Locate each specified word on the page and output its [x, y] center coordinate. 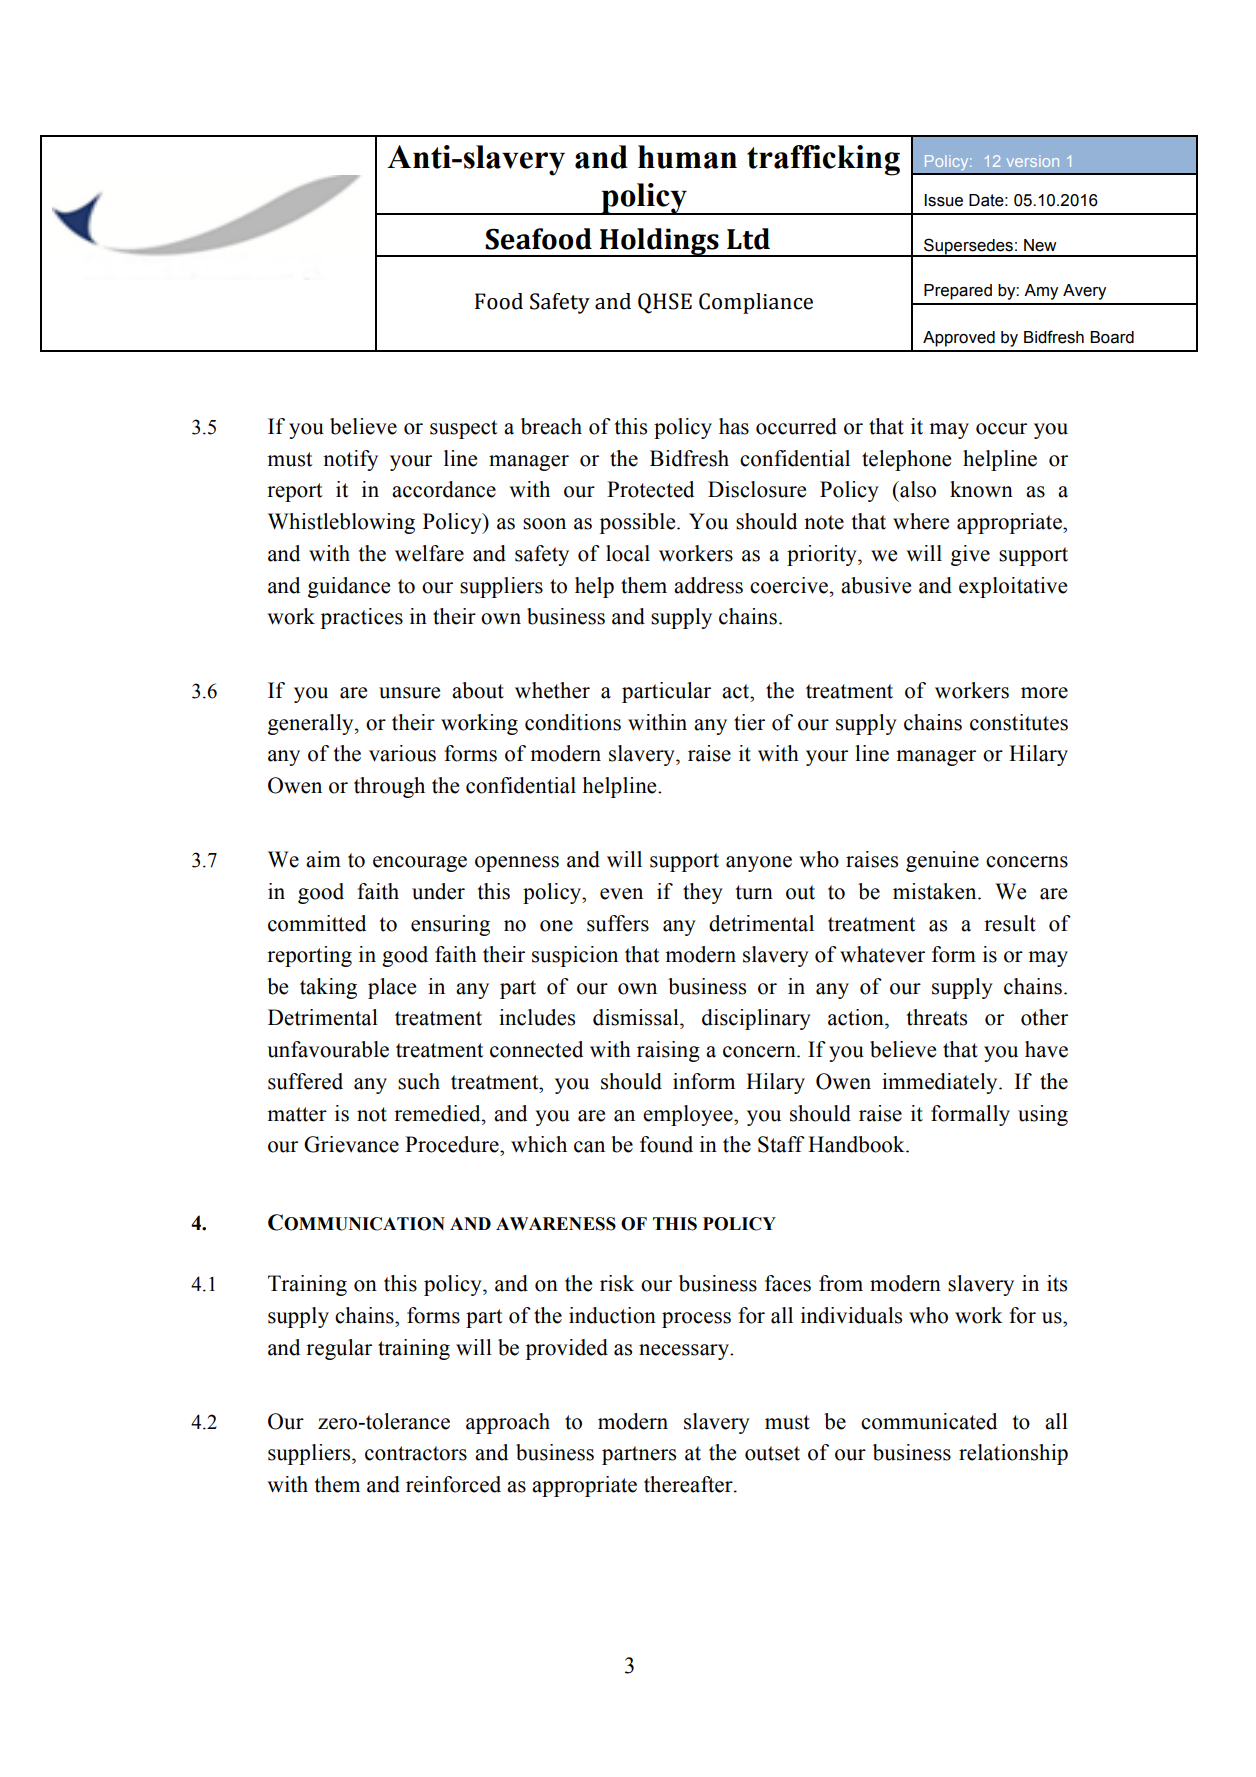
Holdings [659, 242]
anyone [759, 864]
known [981, 489]
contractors [416, 1453]
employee [689, 1115]
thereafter [689, 1484]
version [1033, 161]
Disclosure [757, 489]
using [1043, 1115]
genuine [942, 861]
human [687, 157]
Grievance [351, 1144]
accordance [444, 489]
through [389, 787]
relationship [1013, 1454]
